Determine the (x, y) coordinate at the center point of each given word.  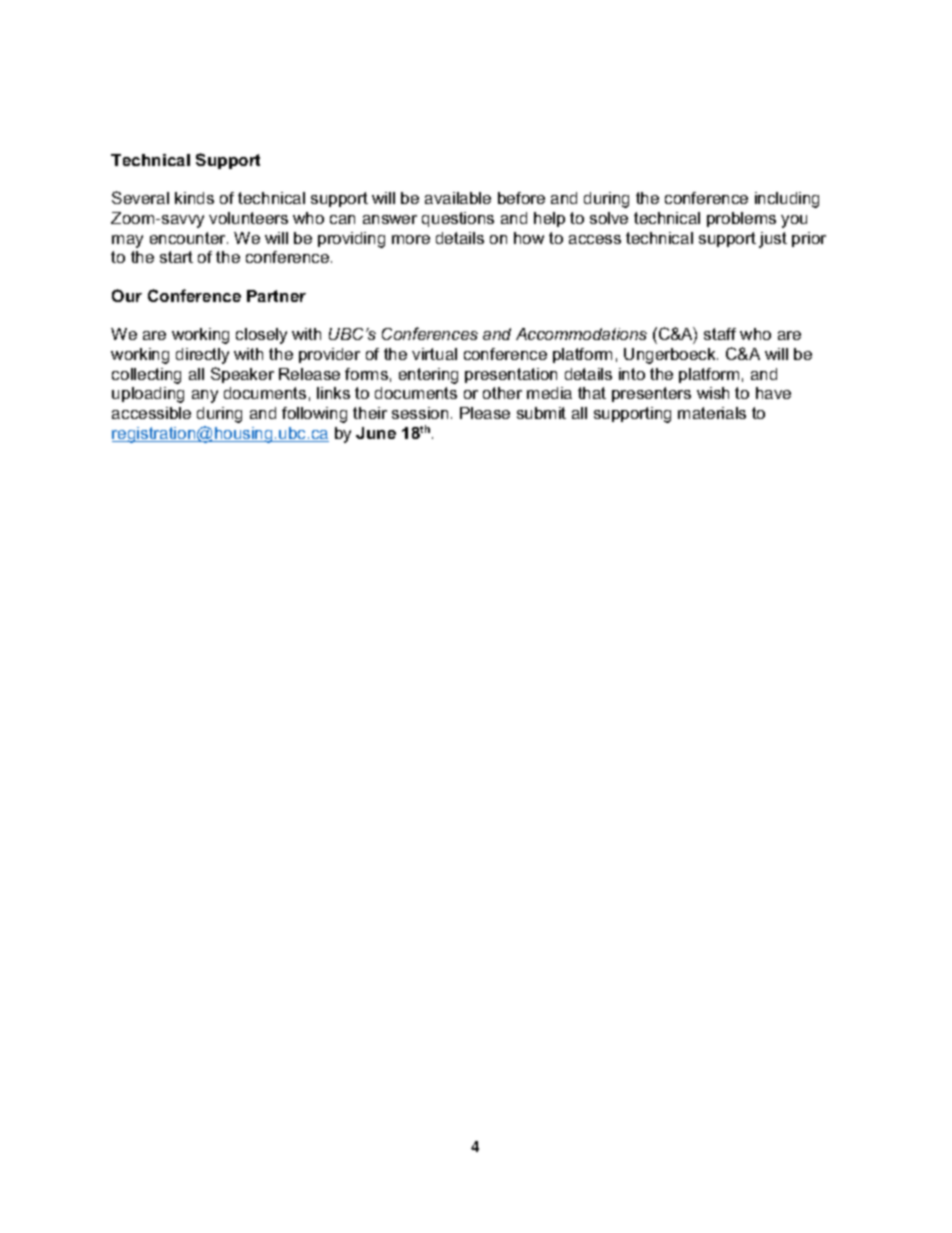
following (314, 415)
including (787, 200)
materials (712, 413)
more (411, 239)
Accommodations (581, 334)
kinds (194, 198)
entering (428, 376)
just (773, 240)
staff (720, 334)
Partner (276, 296)
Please (485, 413)
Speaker (242, 375)
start (176, 257)
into (632, 374)
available (458, 198)
